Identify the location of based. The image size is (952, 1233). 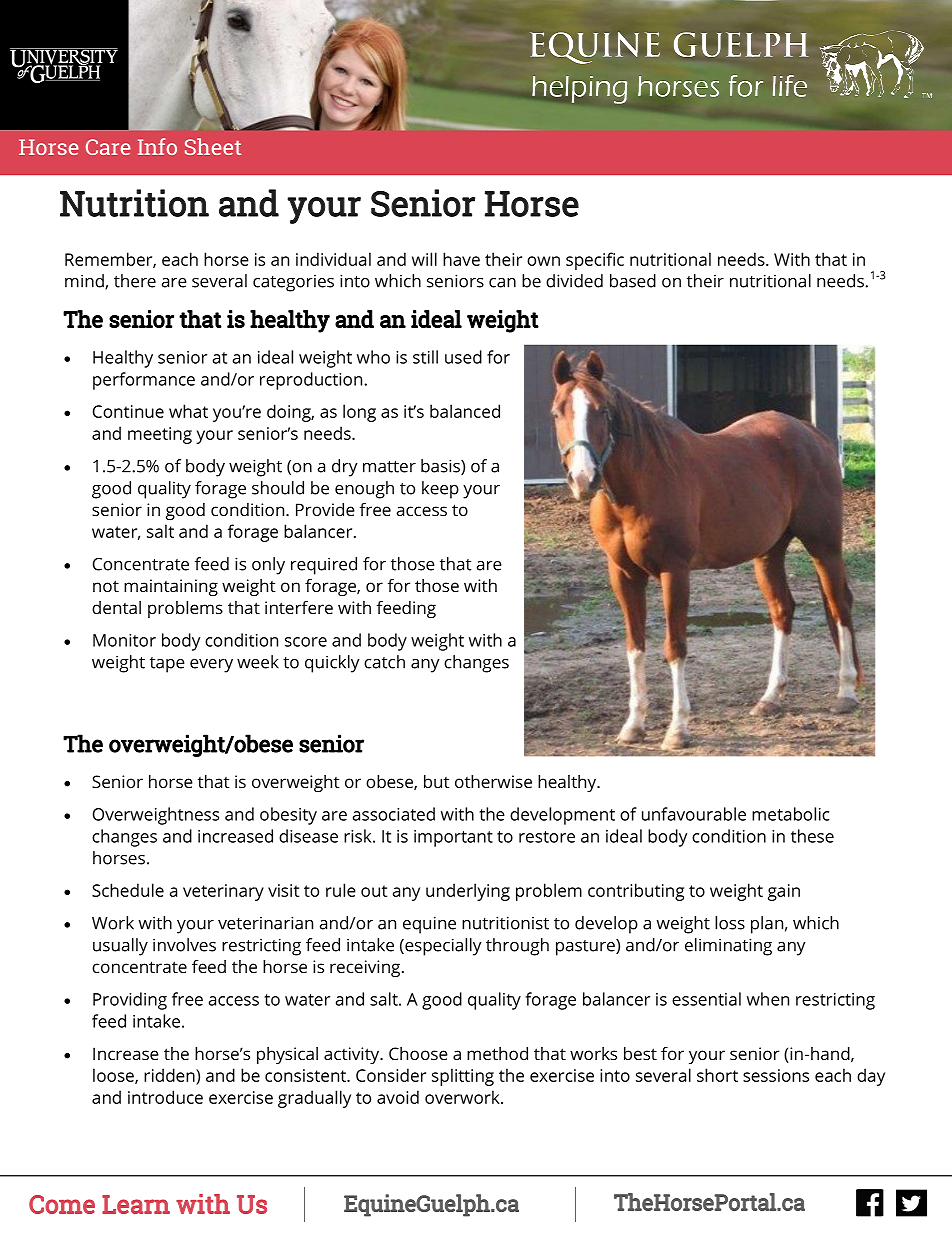
(633, 281).
